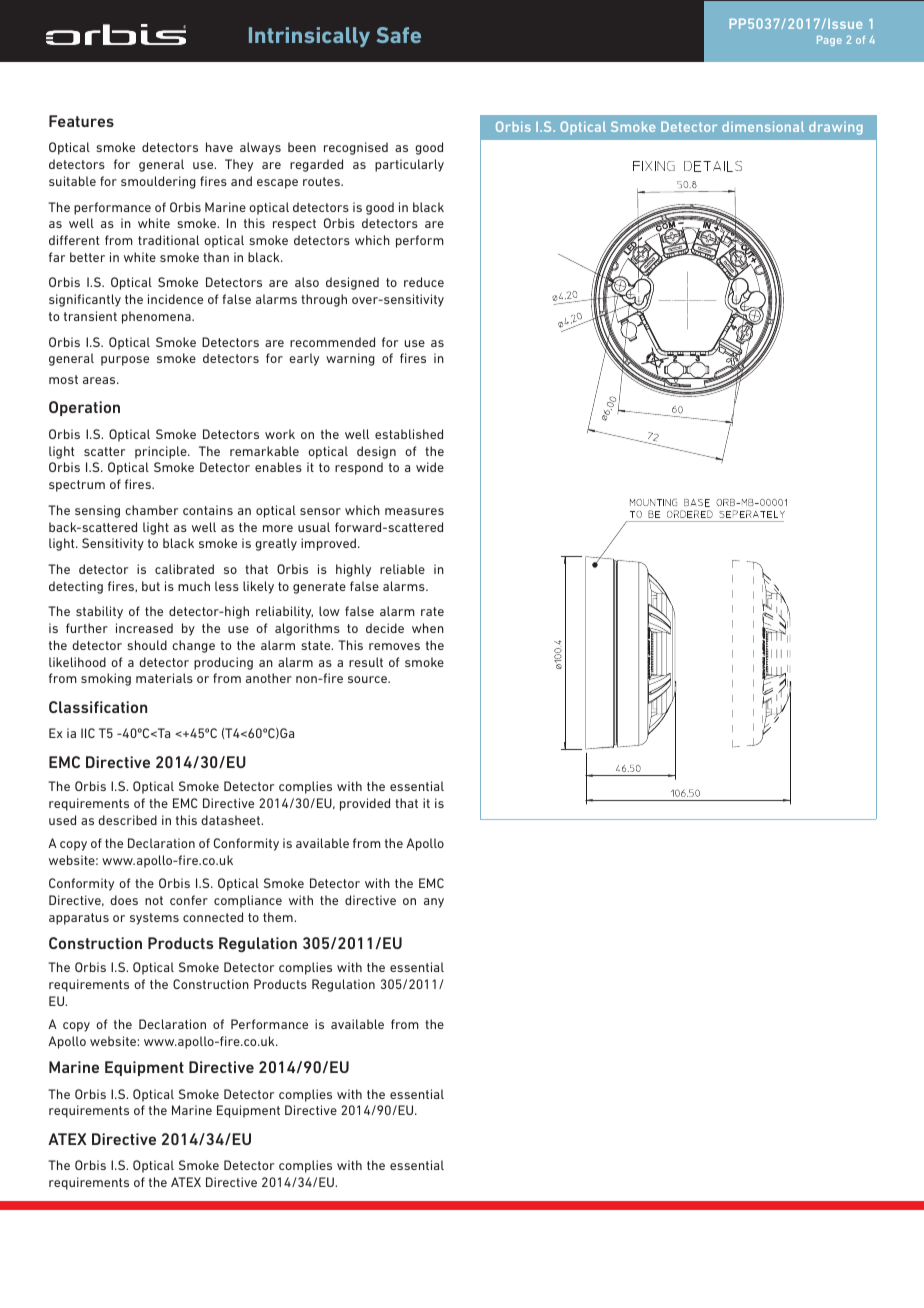 Image resolution: width=924 pixels, height=1308 pixels. I want to click on Features, so click(81, 121).
